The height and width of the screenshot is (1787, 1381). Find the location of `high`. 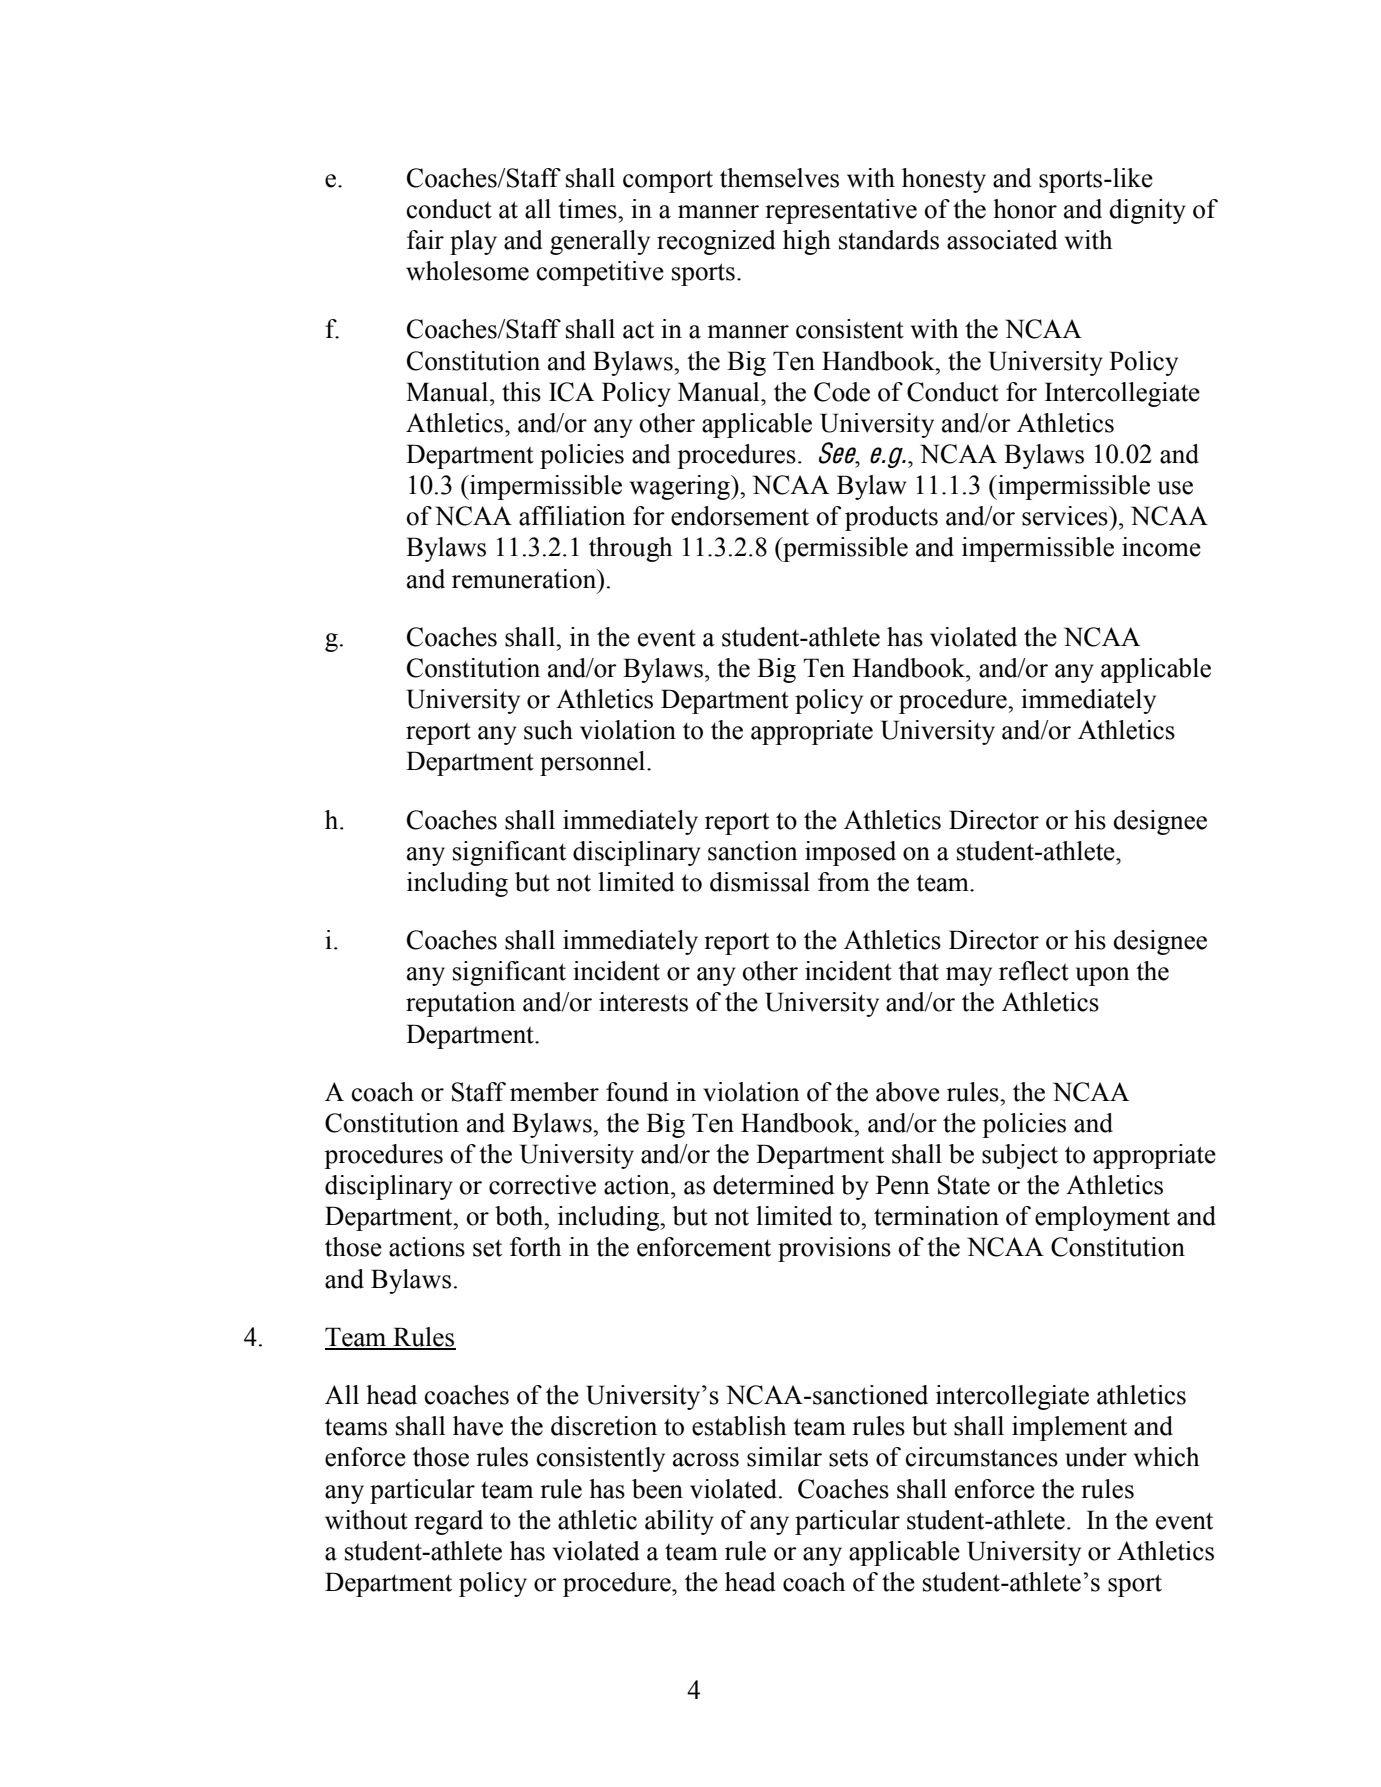

high is located at coordinates (807, 242).
